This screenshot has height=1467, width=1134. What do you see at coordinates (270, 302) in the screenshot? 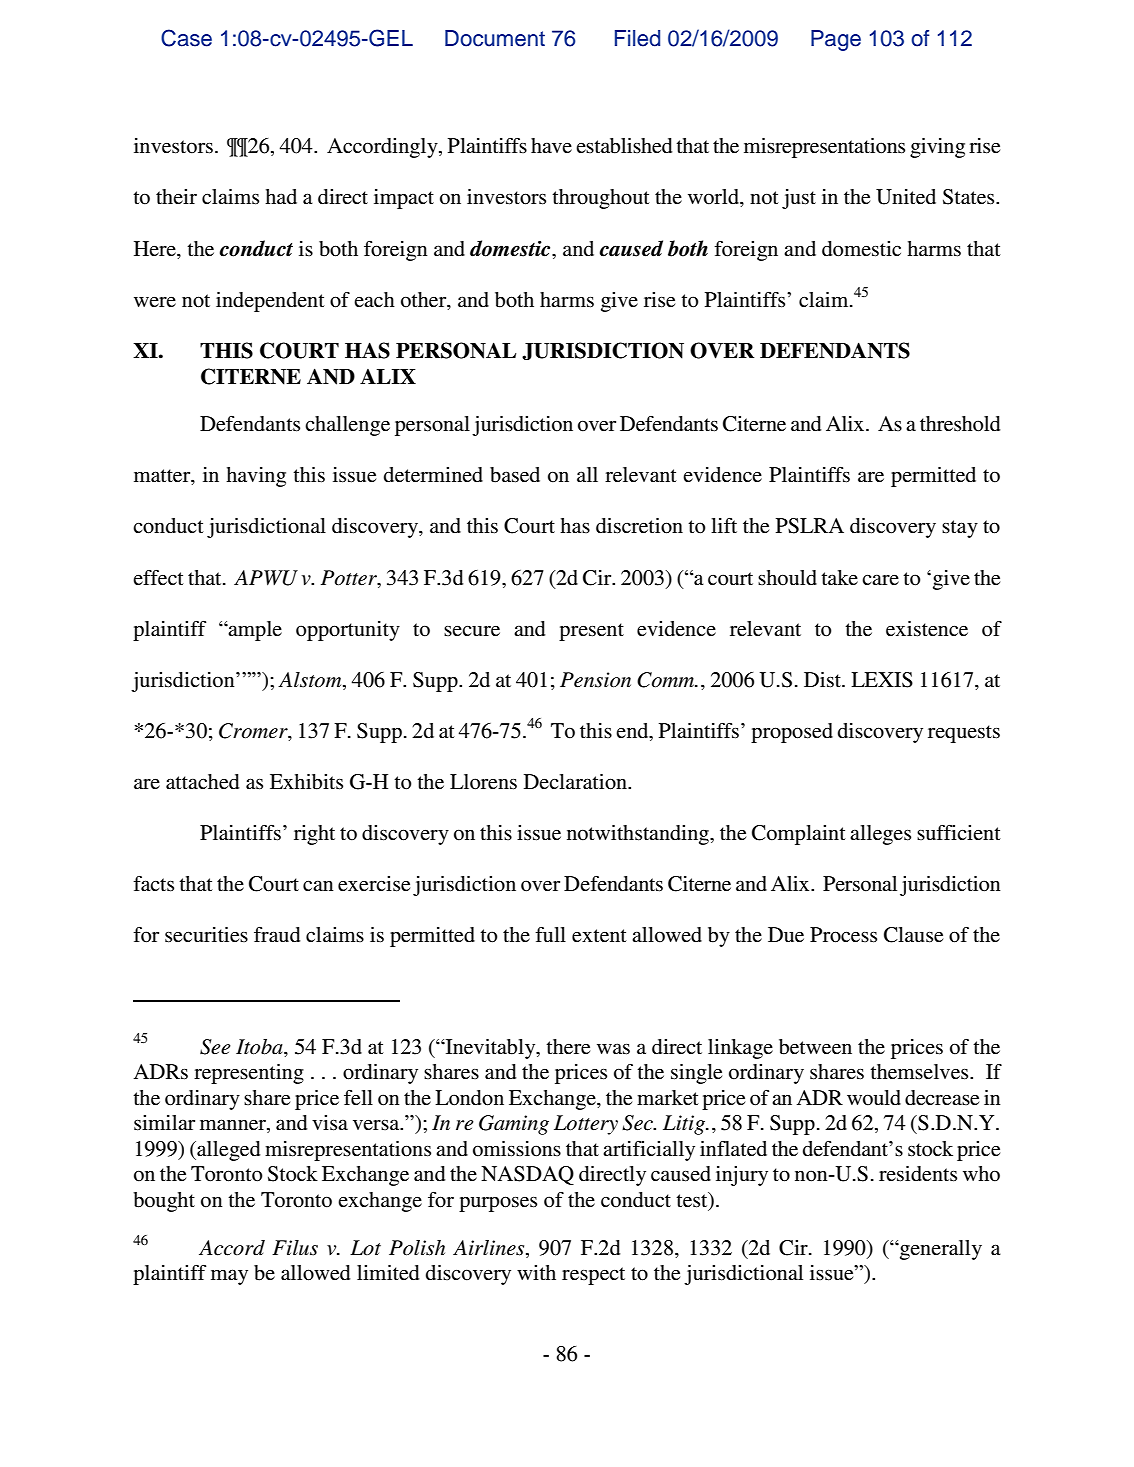
I see `independent` at bounding box center [270, 302].
